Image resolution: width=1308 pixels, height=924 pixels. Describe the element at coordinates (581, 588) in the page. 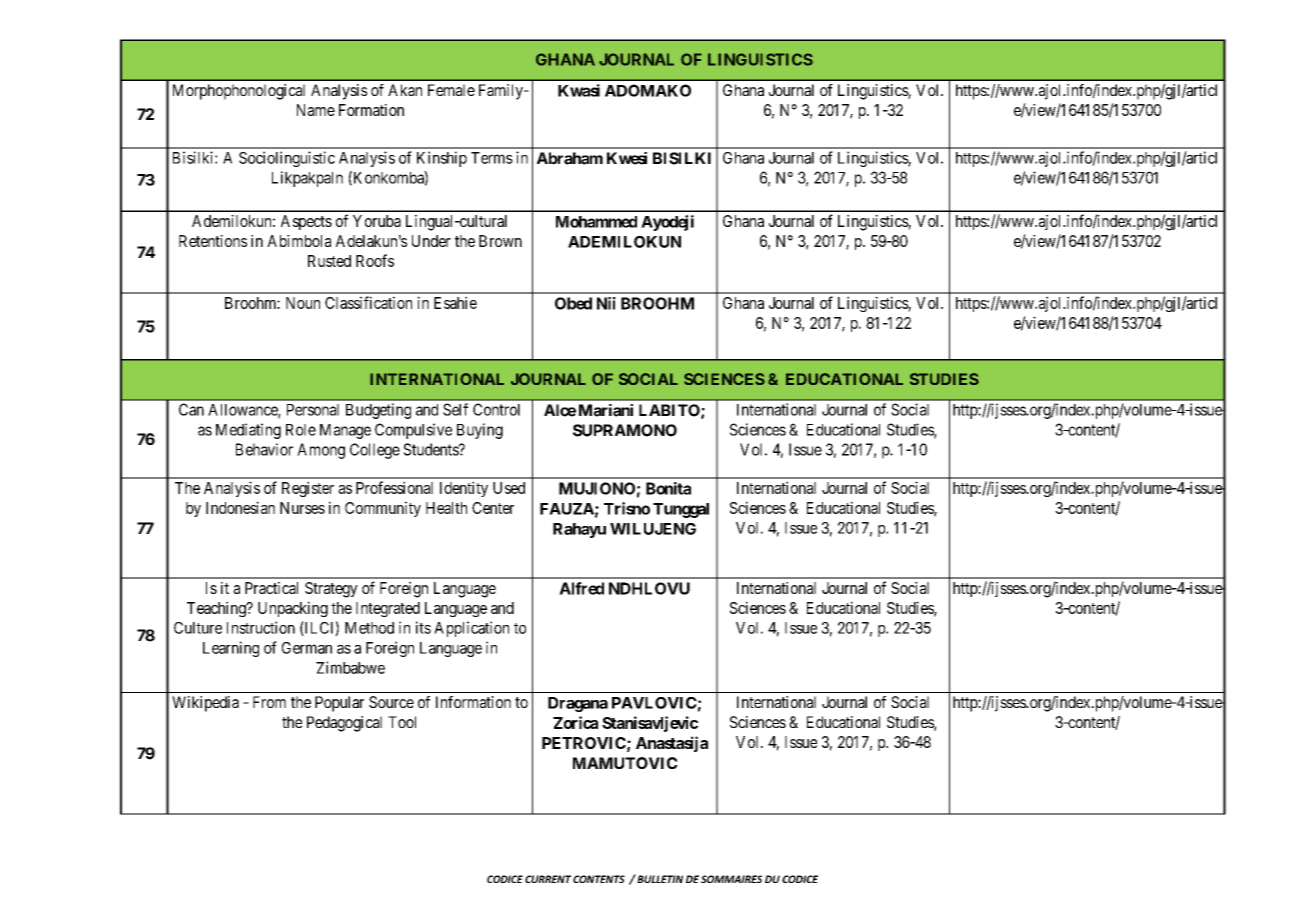

I see `Alfred` at that location.
